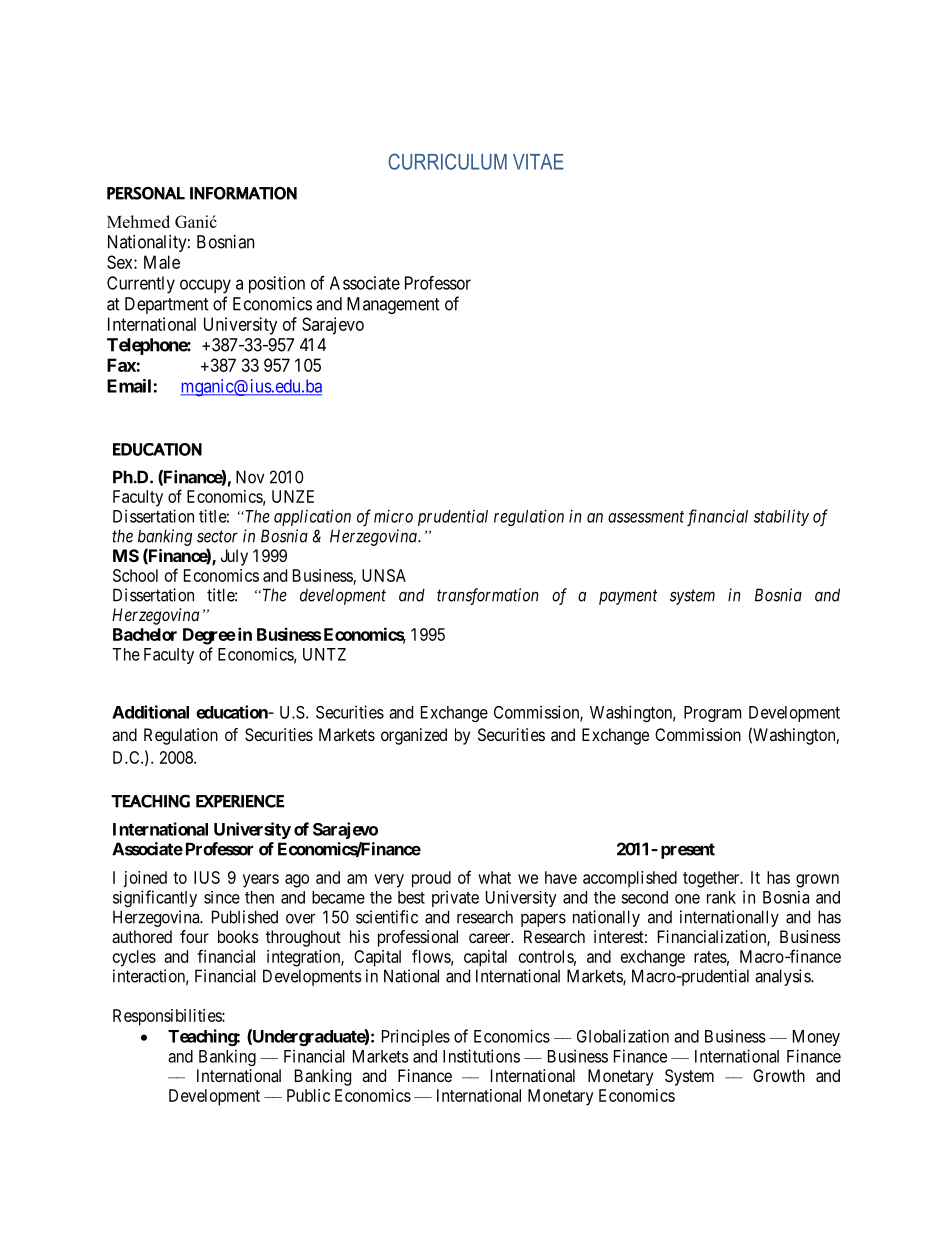  What do you see at coordinates (447, 161) in the page?
I see `CURRICULUM` at bounding box center [447, 161].
